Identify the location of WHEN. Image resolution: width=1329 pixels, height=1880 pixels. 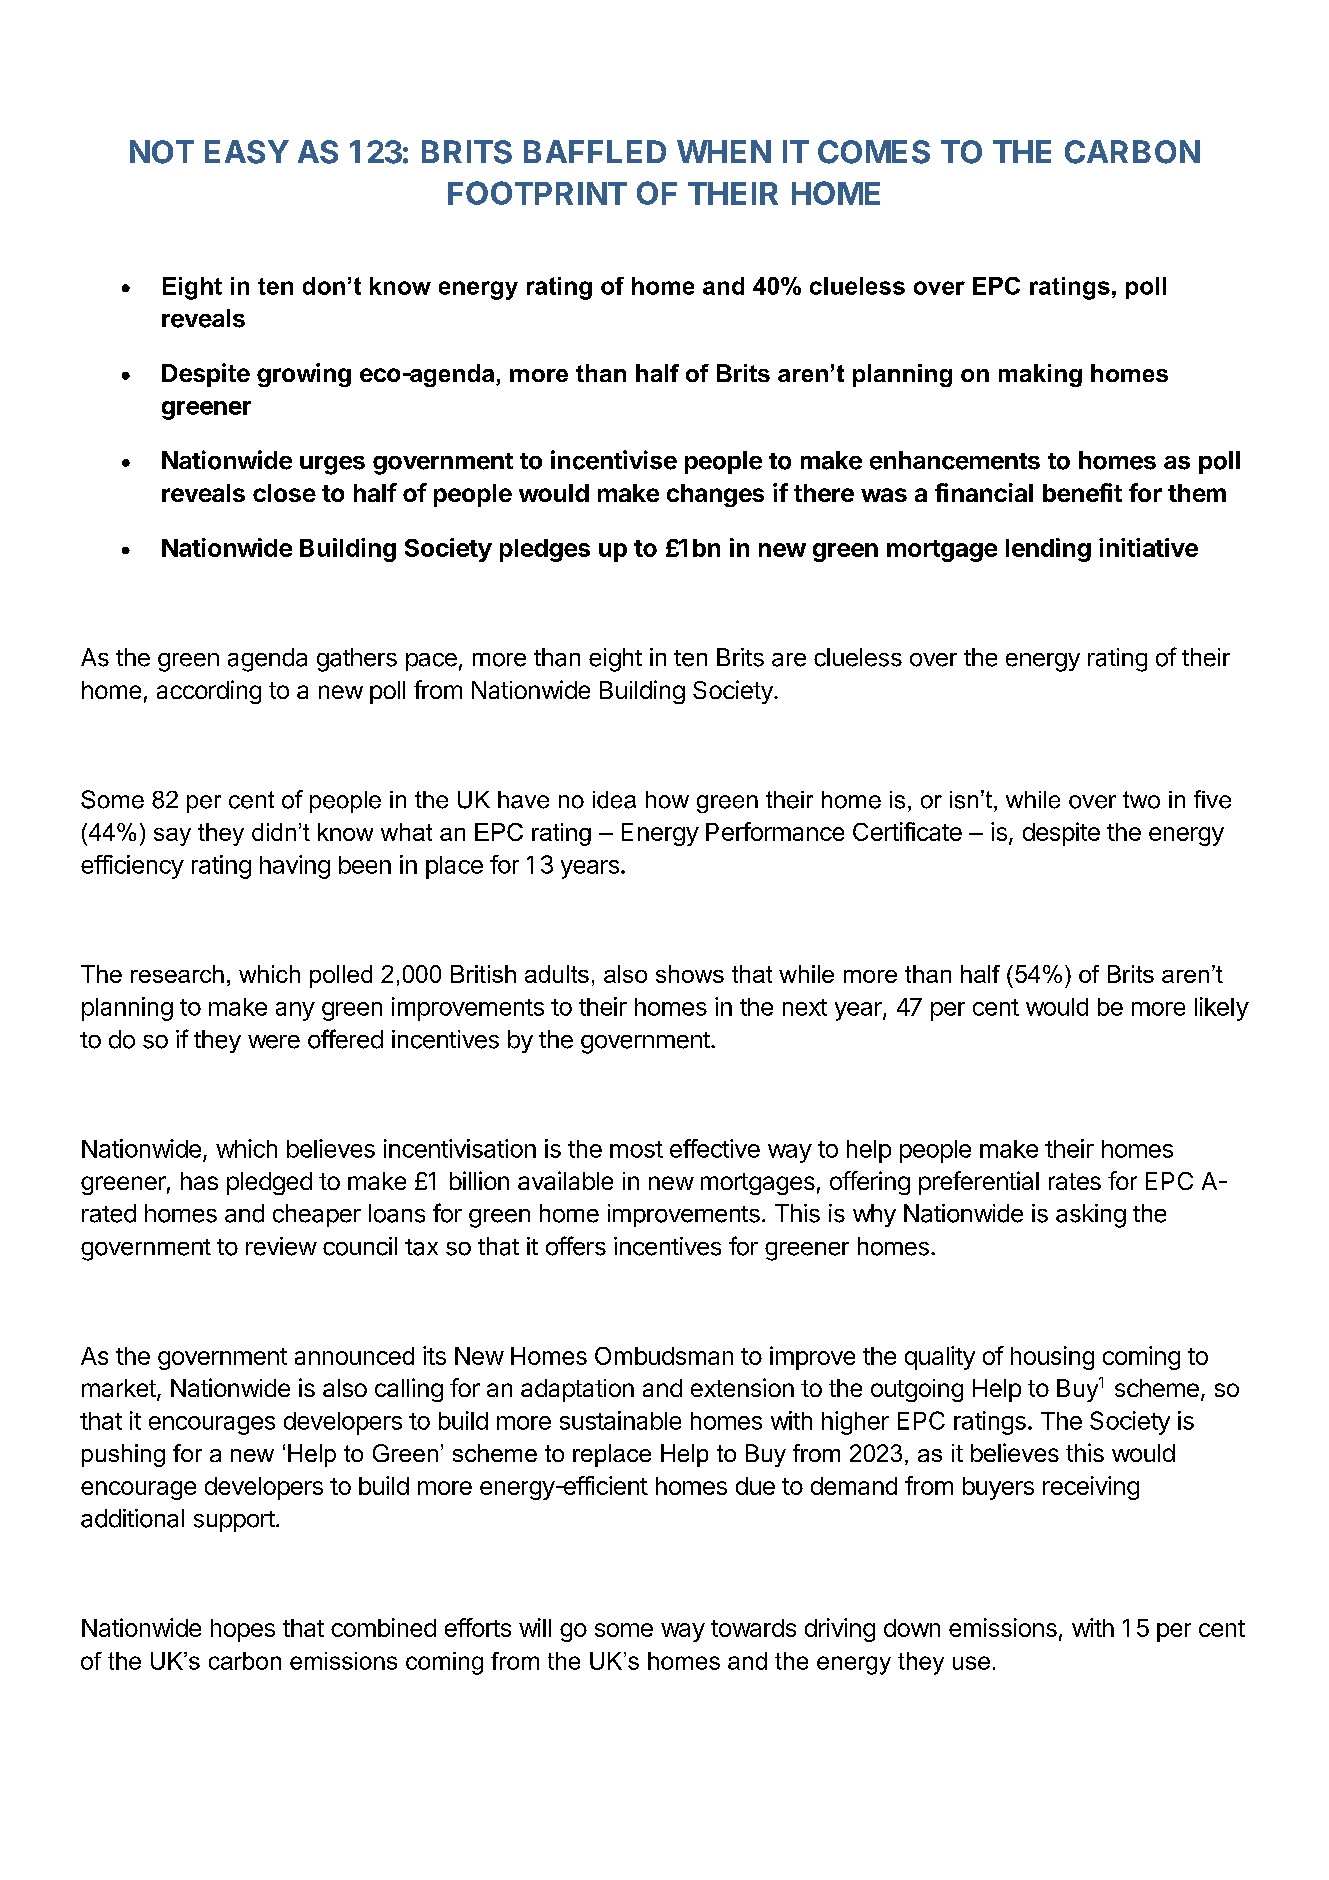
(724, 151).
